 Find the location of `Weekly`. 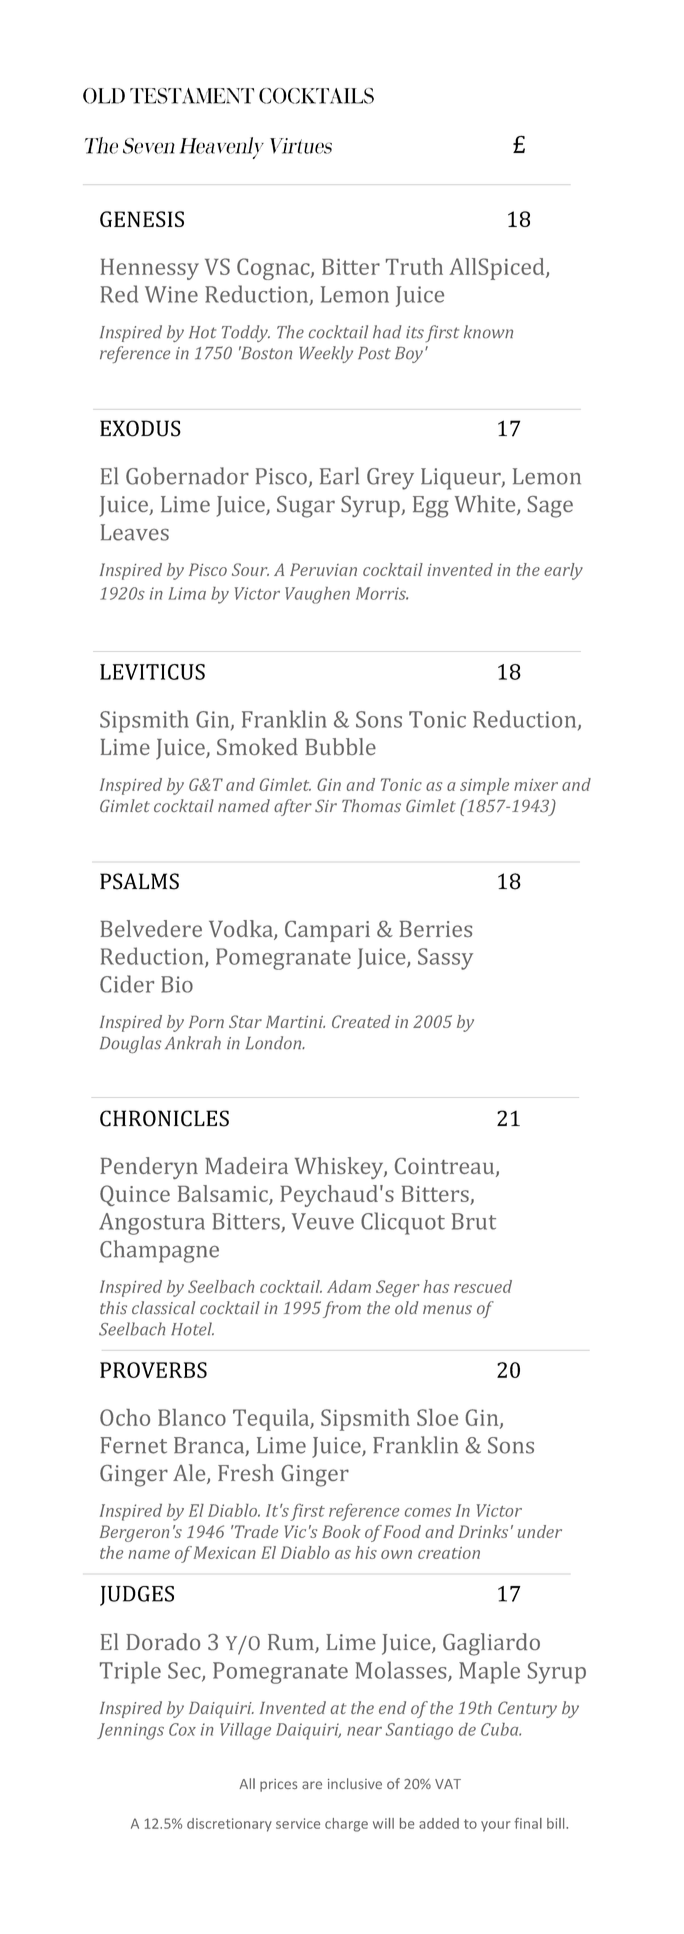

Weekly is located at coordinates (326, 354).
